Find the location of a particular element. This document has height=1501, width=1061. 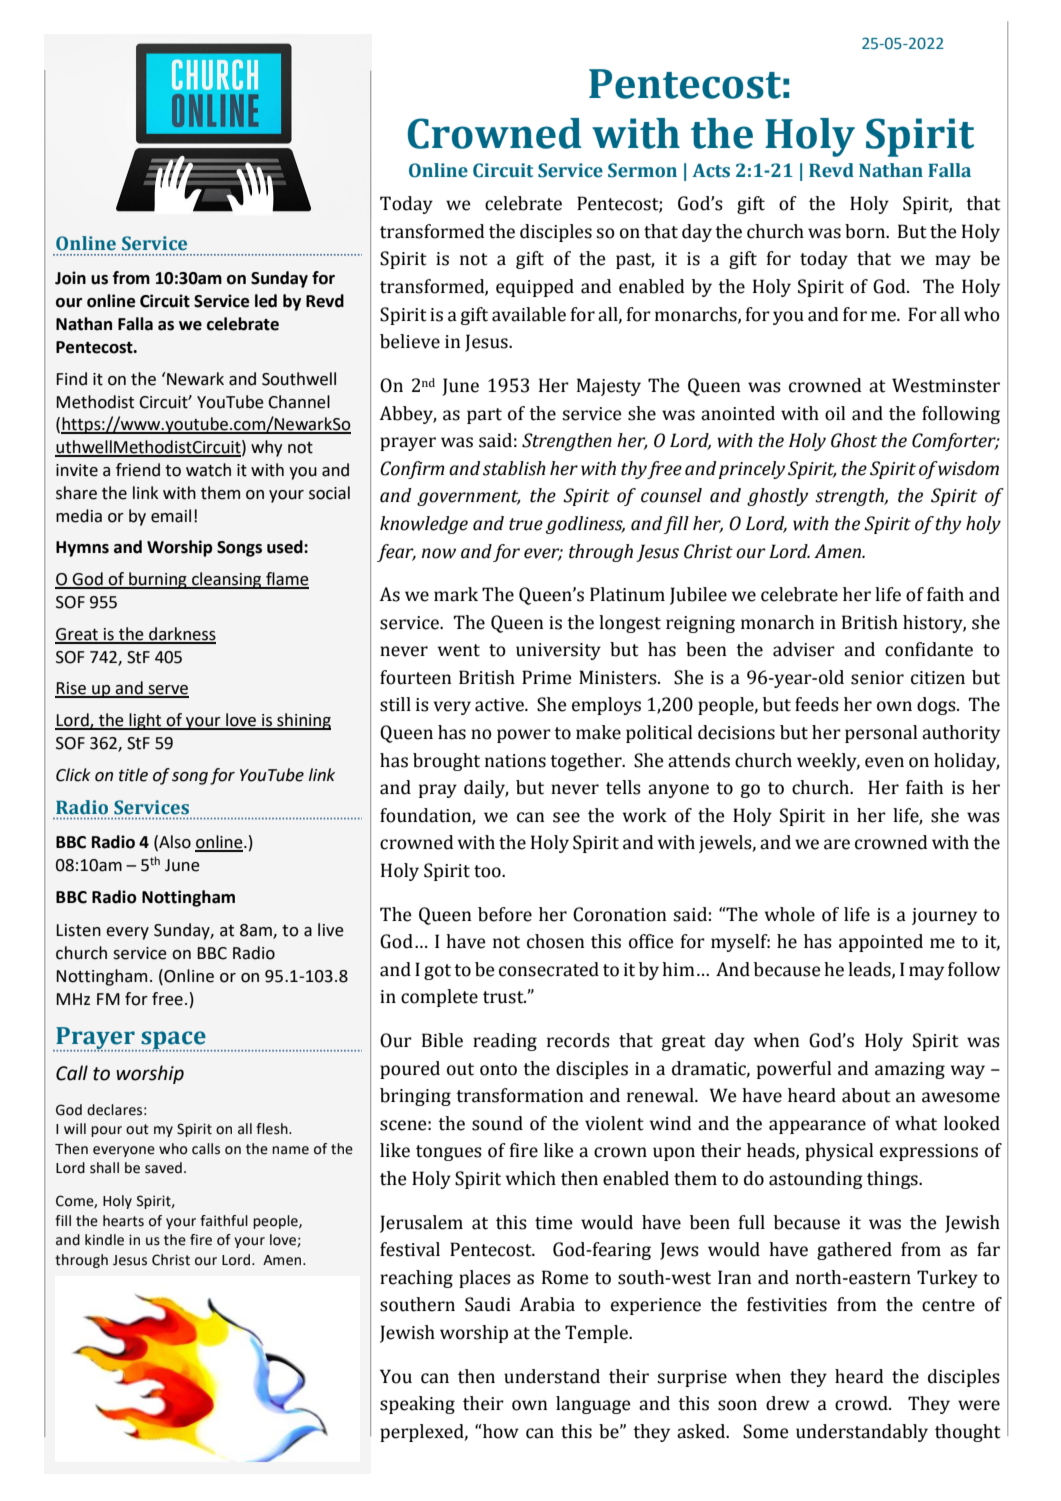

speaking is located at coordinates (417, 1405).
